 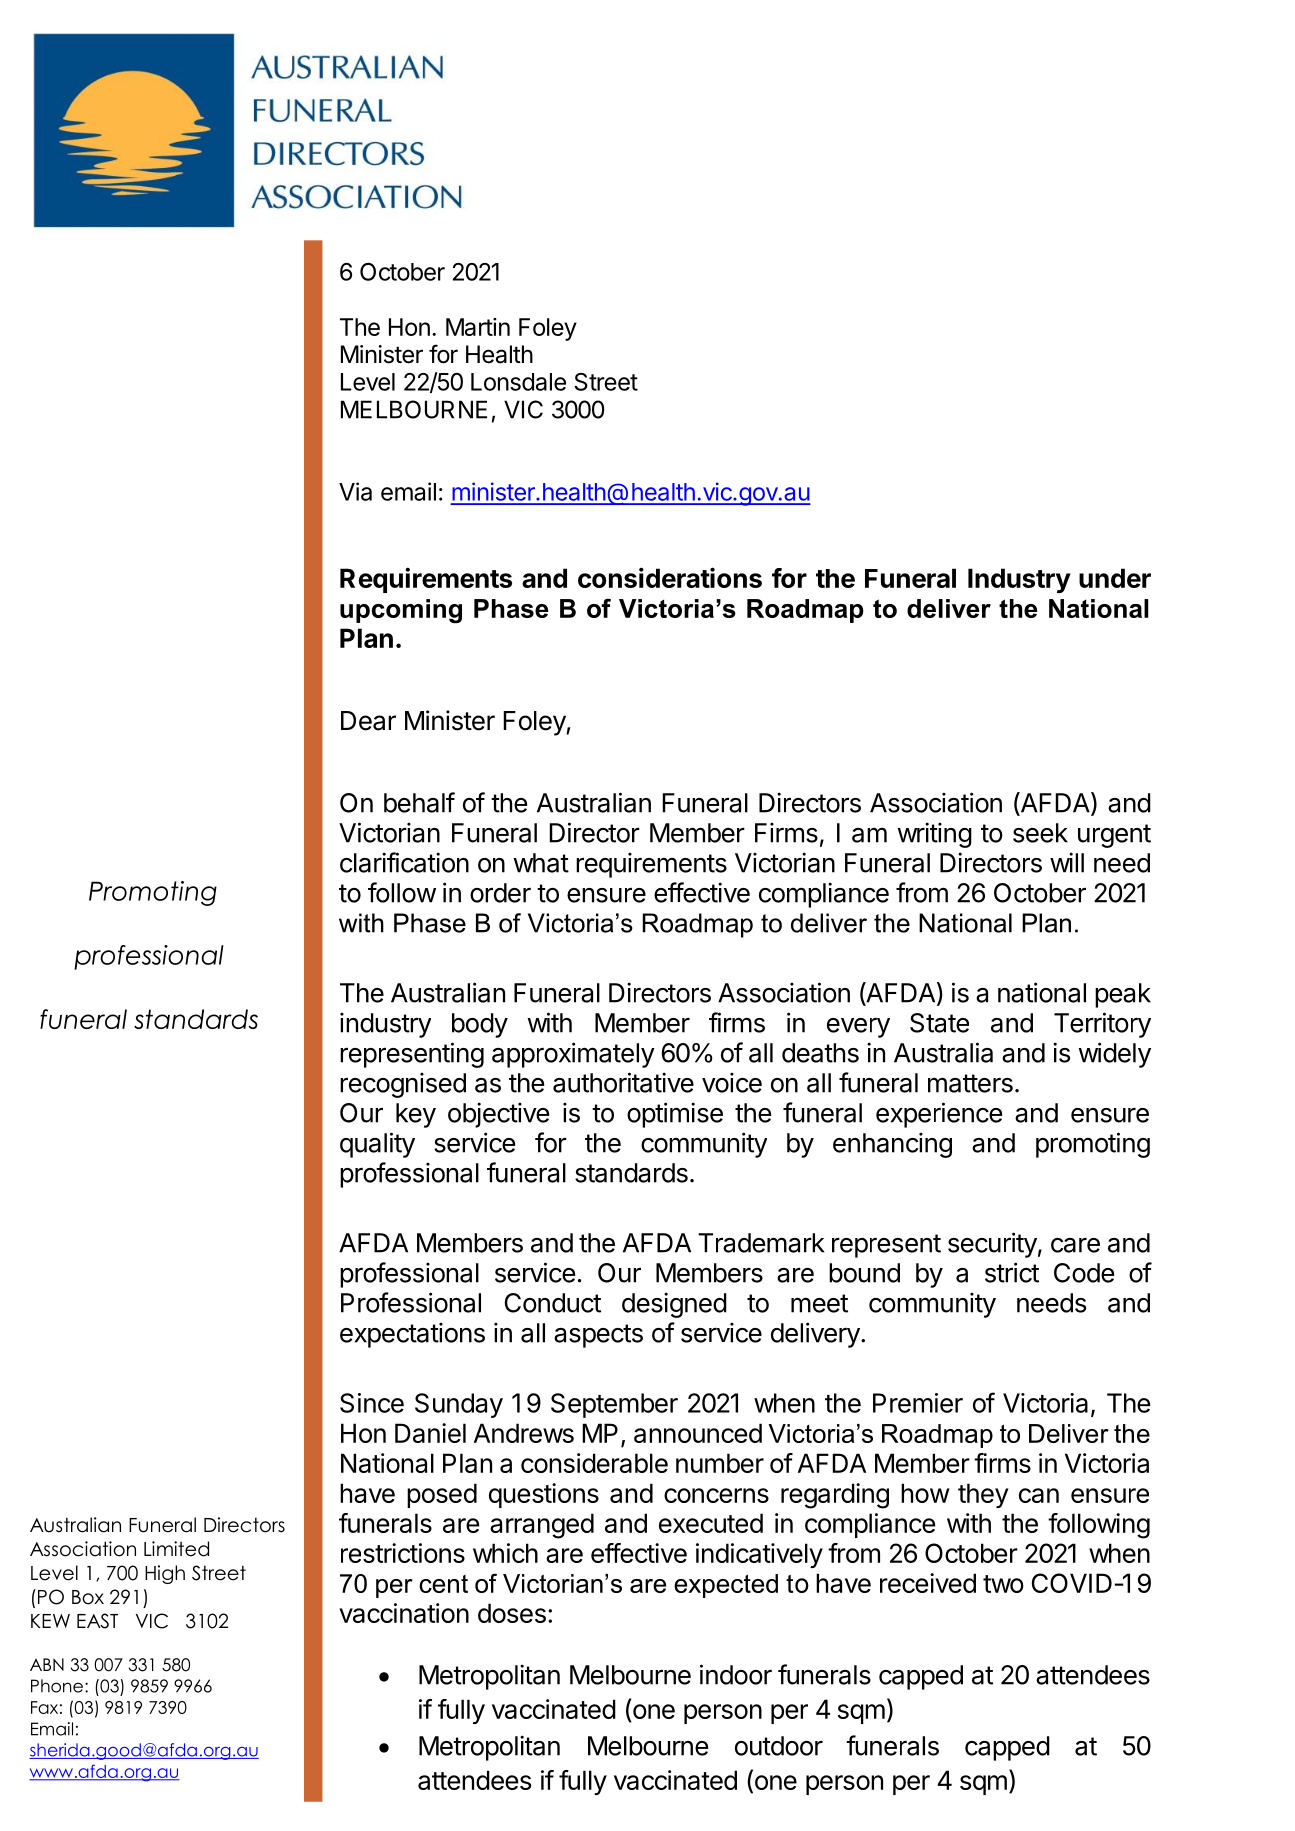 I want to click on Martin, so click(x=478, y=327).
